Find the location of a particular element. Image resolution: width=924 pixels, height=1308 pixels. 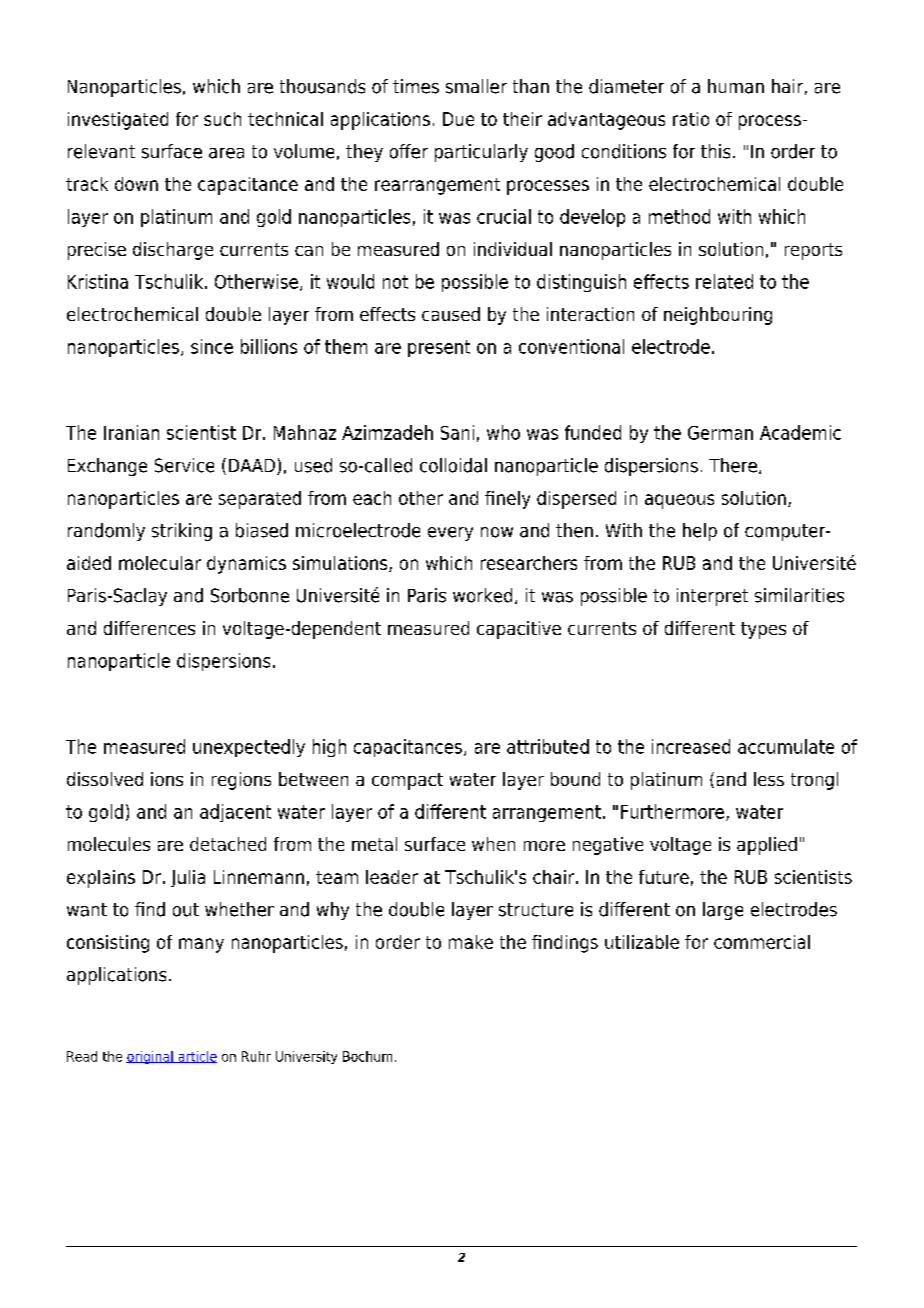

investigated is located at coordinates (118, 121).
